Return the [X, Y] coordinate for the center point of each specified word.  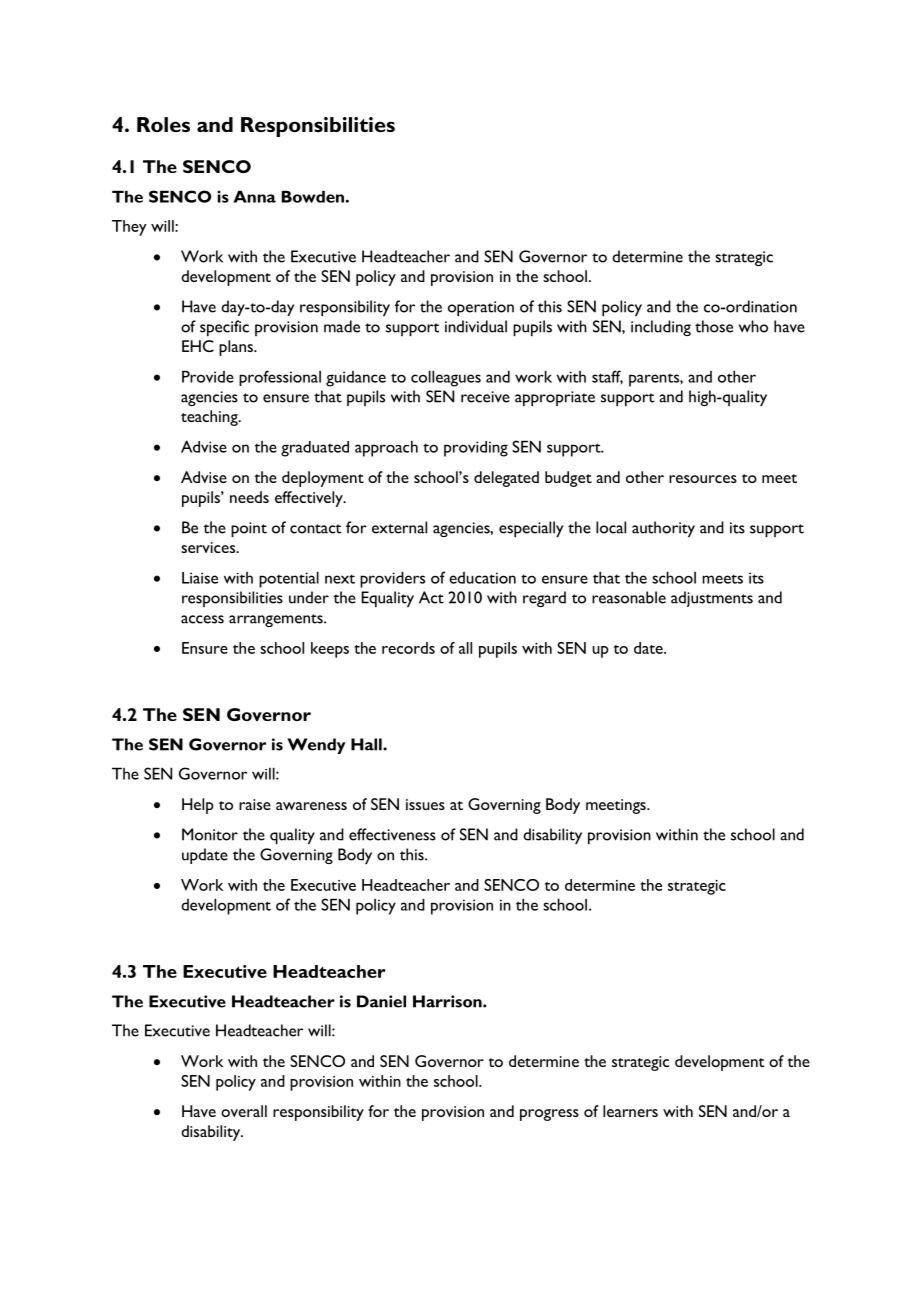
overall [244, 1111]
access [202, 619]
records [408, 648]
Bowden [313, 196]
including [661, 328]
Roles [163, 124]
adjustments [712, 599]
